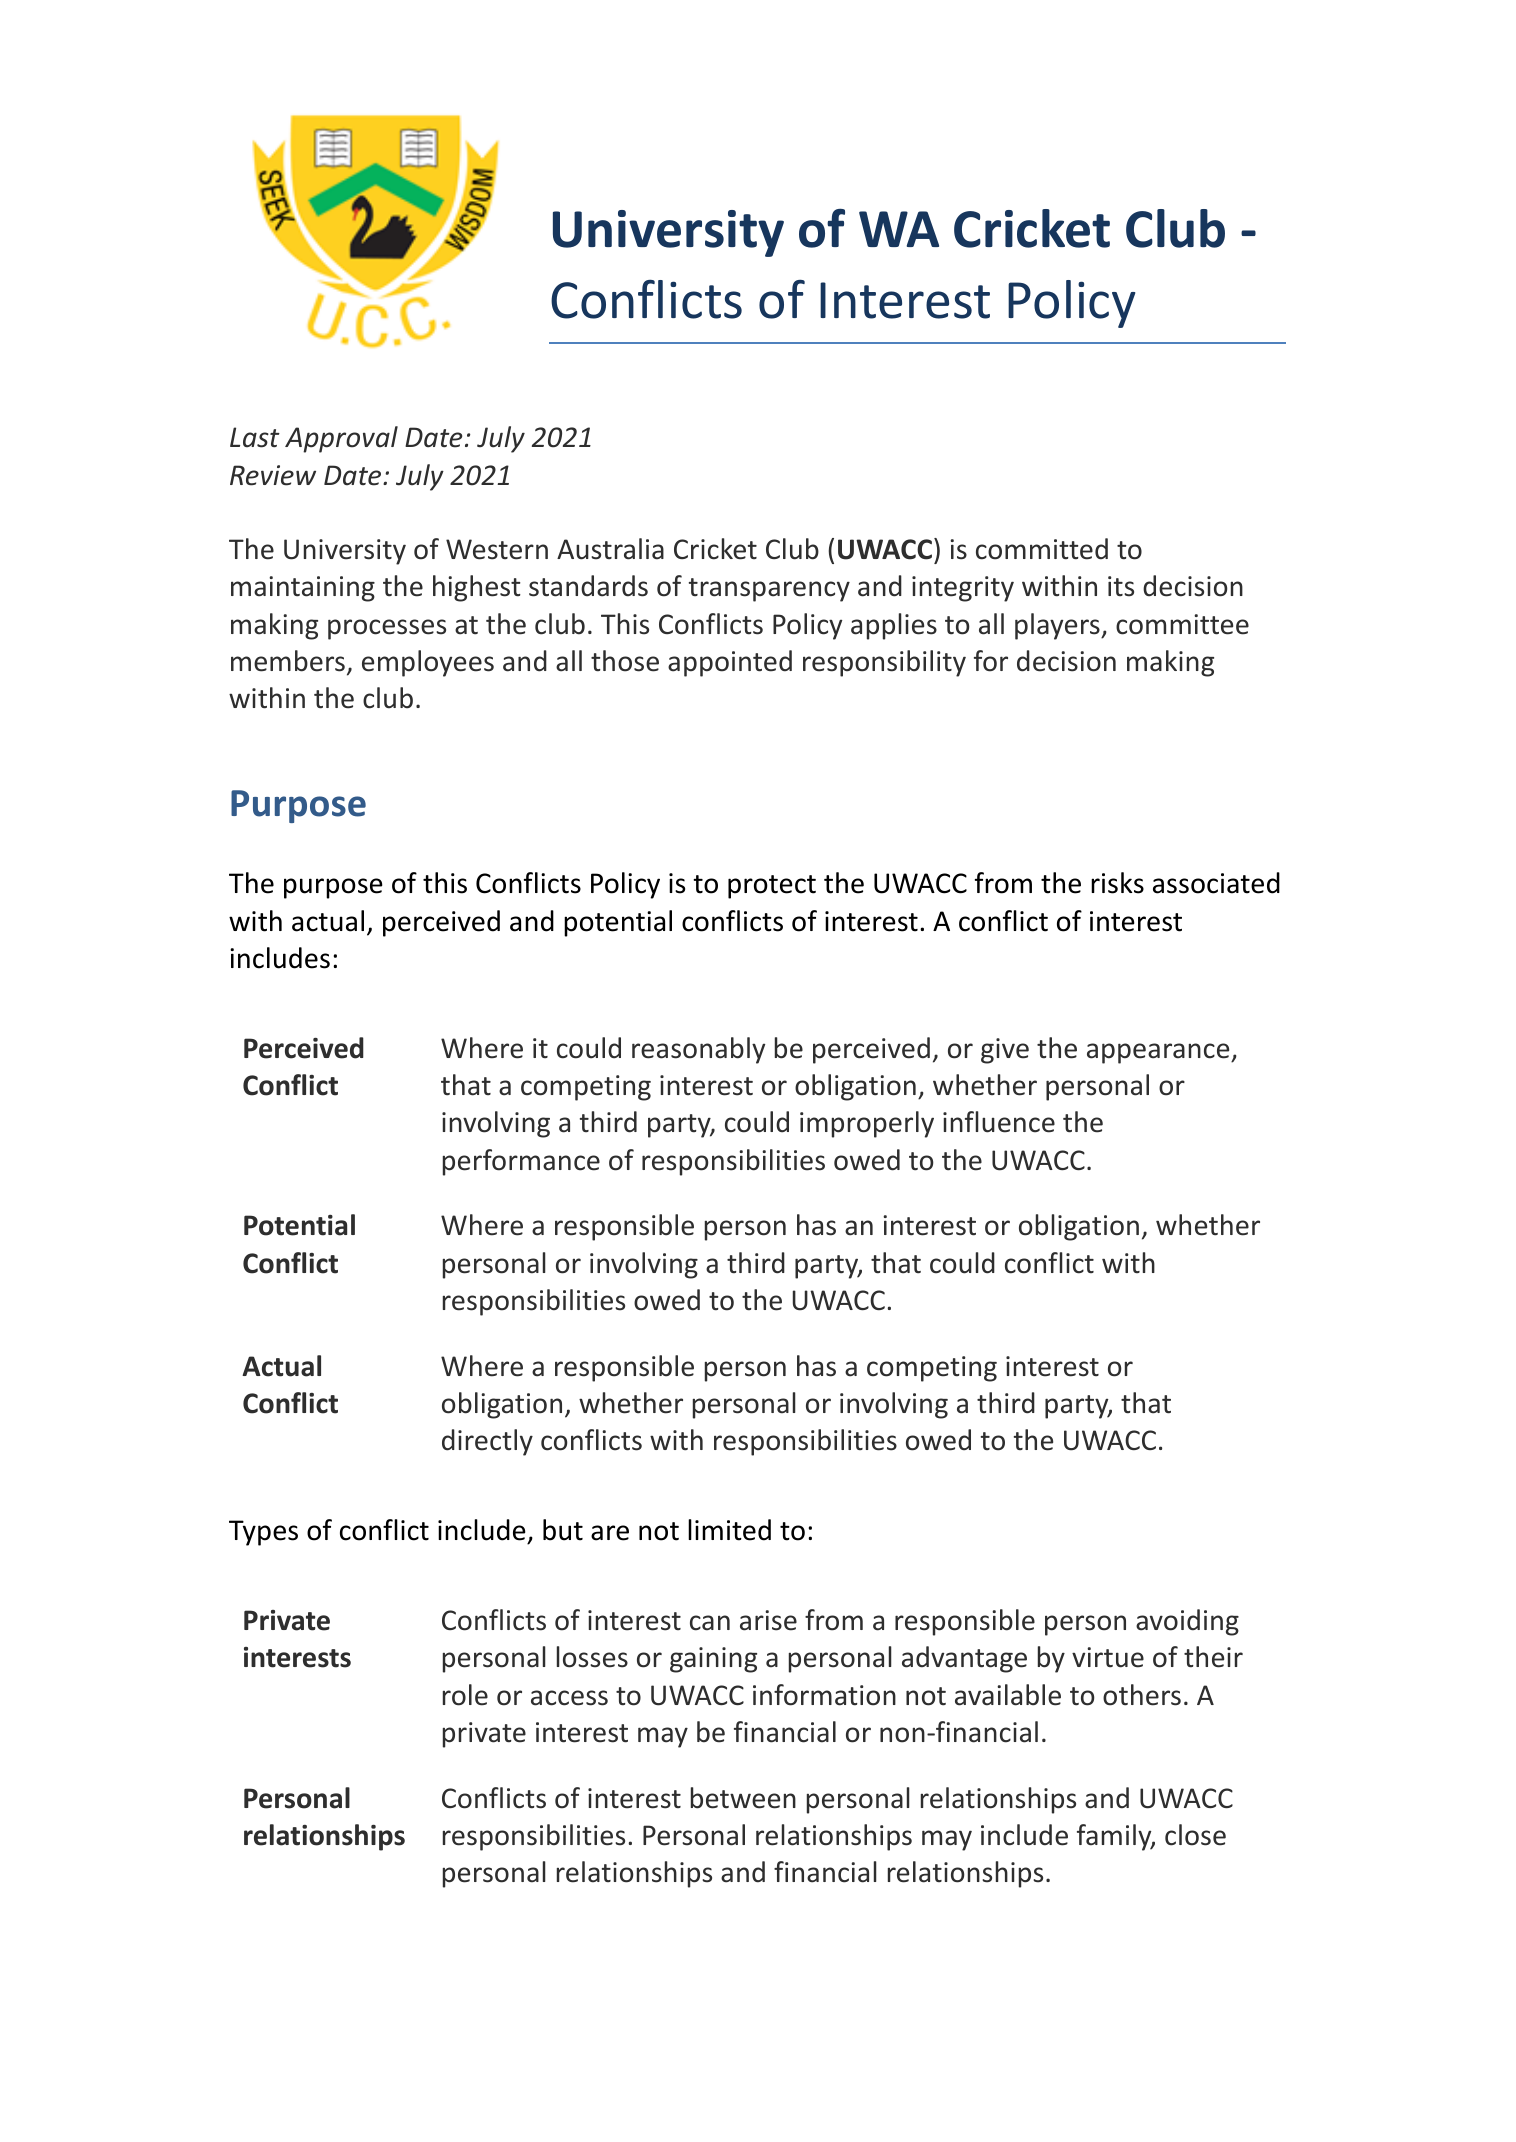 This screenshot has height=2142, width=1516. What do you see at coordinates (428, 663) in the screenshot?
I see `employees` at bounding box center [428, 663].
